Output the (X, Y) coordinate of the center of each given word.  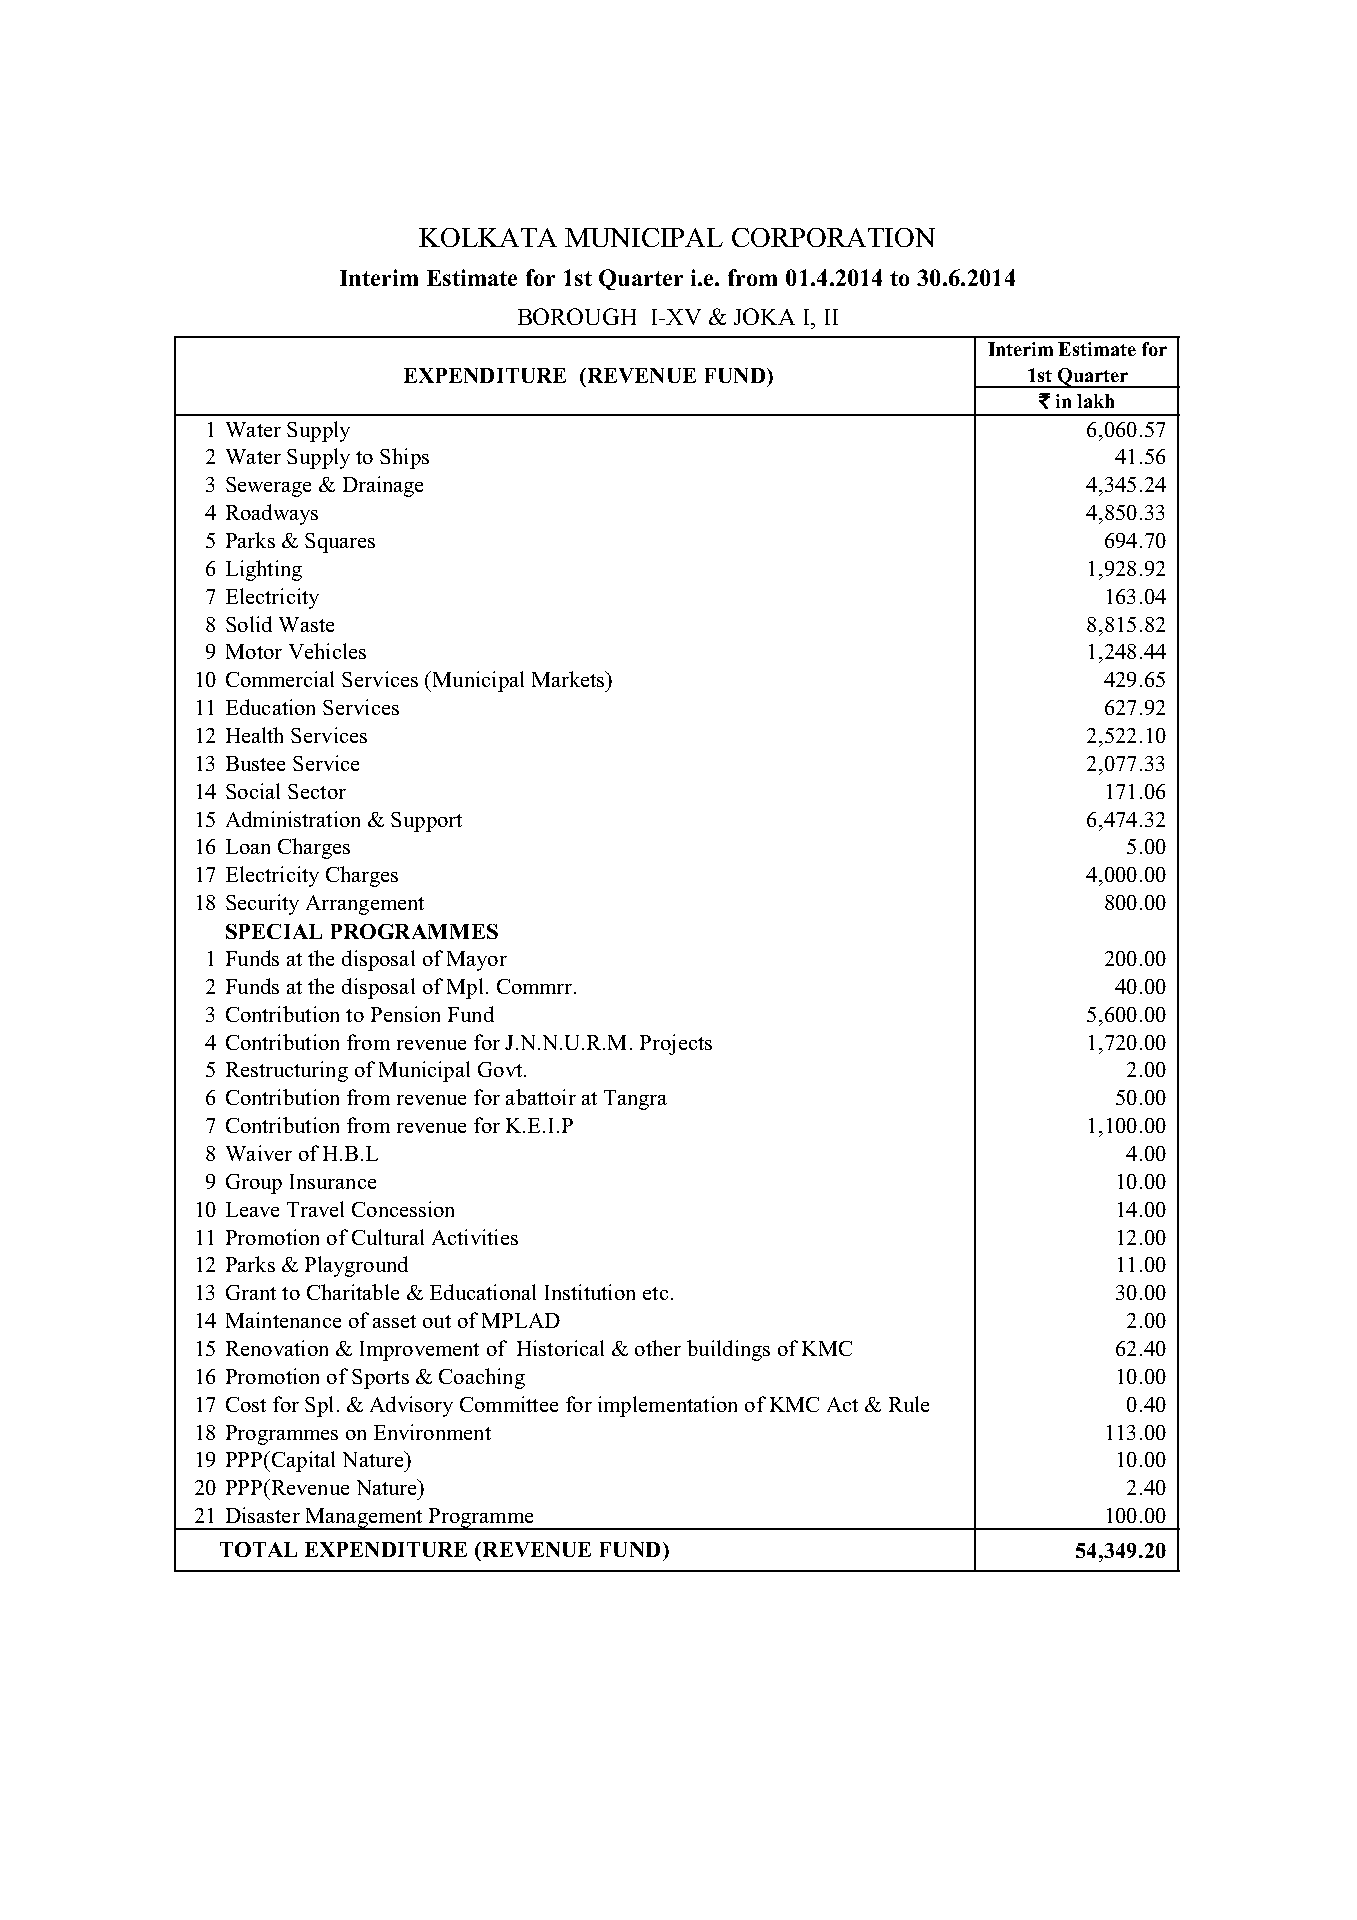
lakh (1095, 401)
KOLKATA (488, 237)
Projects (676, 1044)
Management (364, 1519)
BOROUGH (577, 316)
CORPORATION (833, 237)
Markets (569, 679)
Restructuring (287, 1071)
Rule (909, 1404)
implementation (667, 1406)
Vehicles (327, 651)
